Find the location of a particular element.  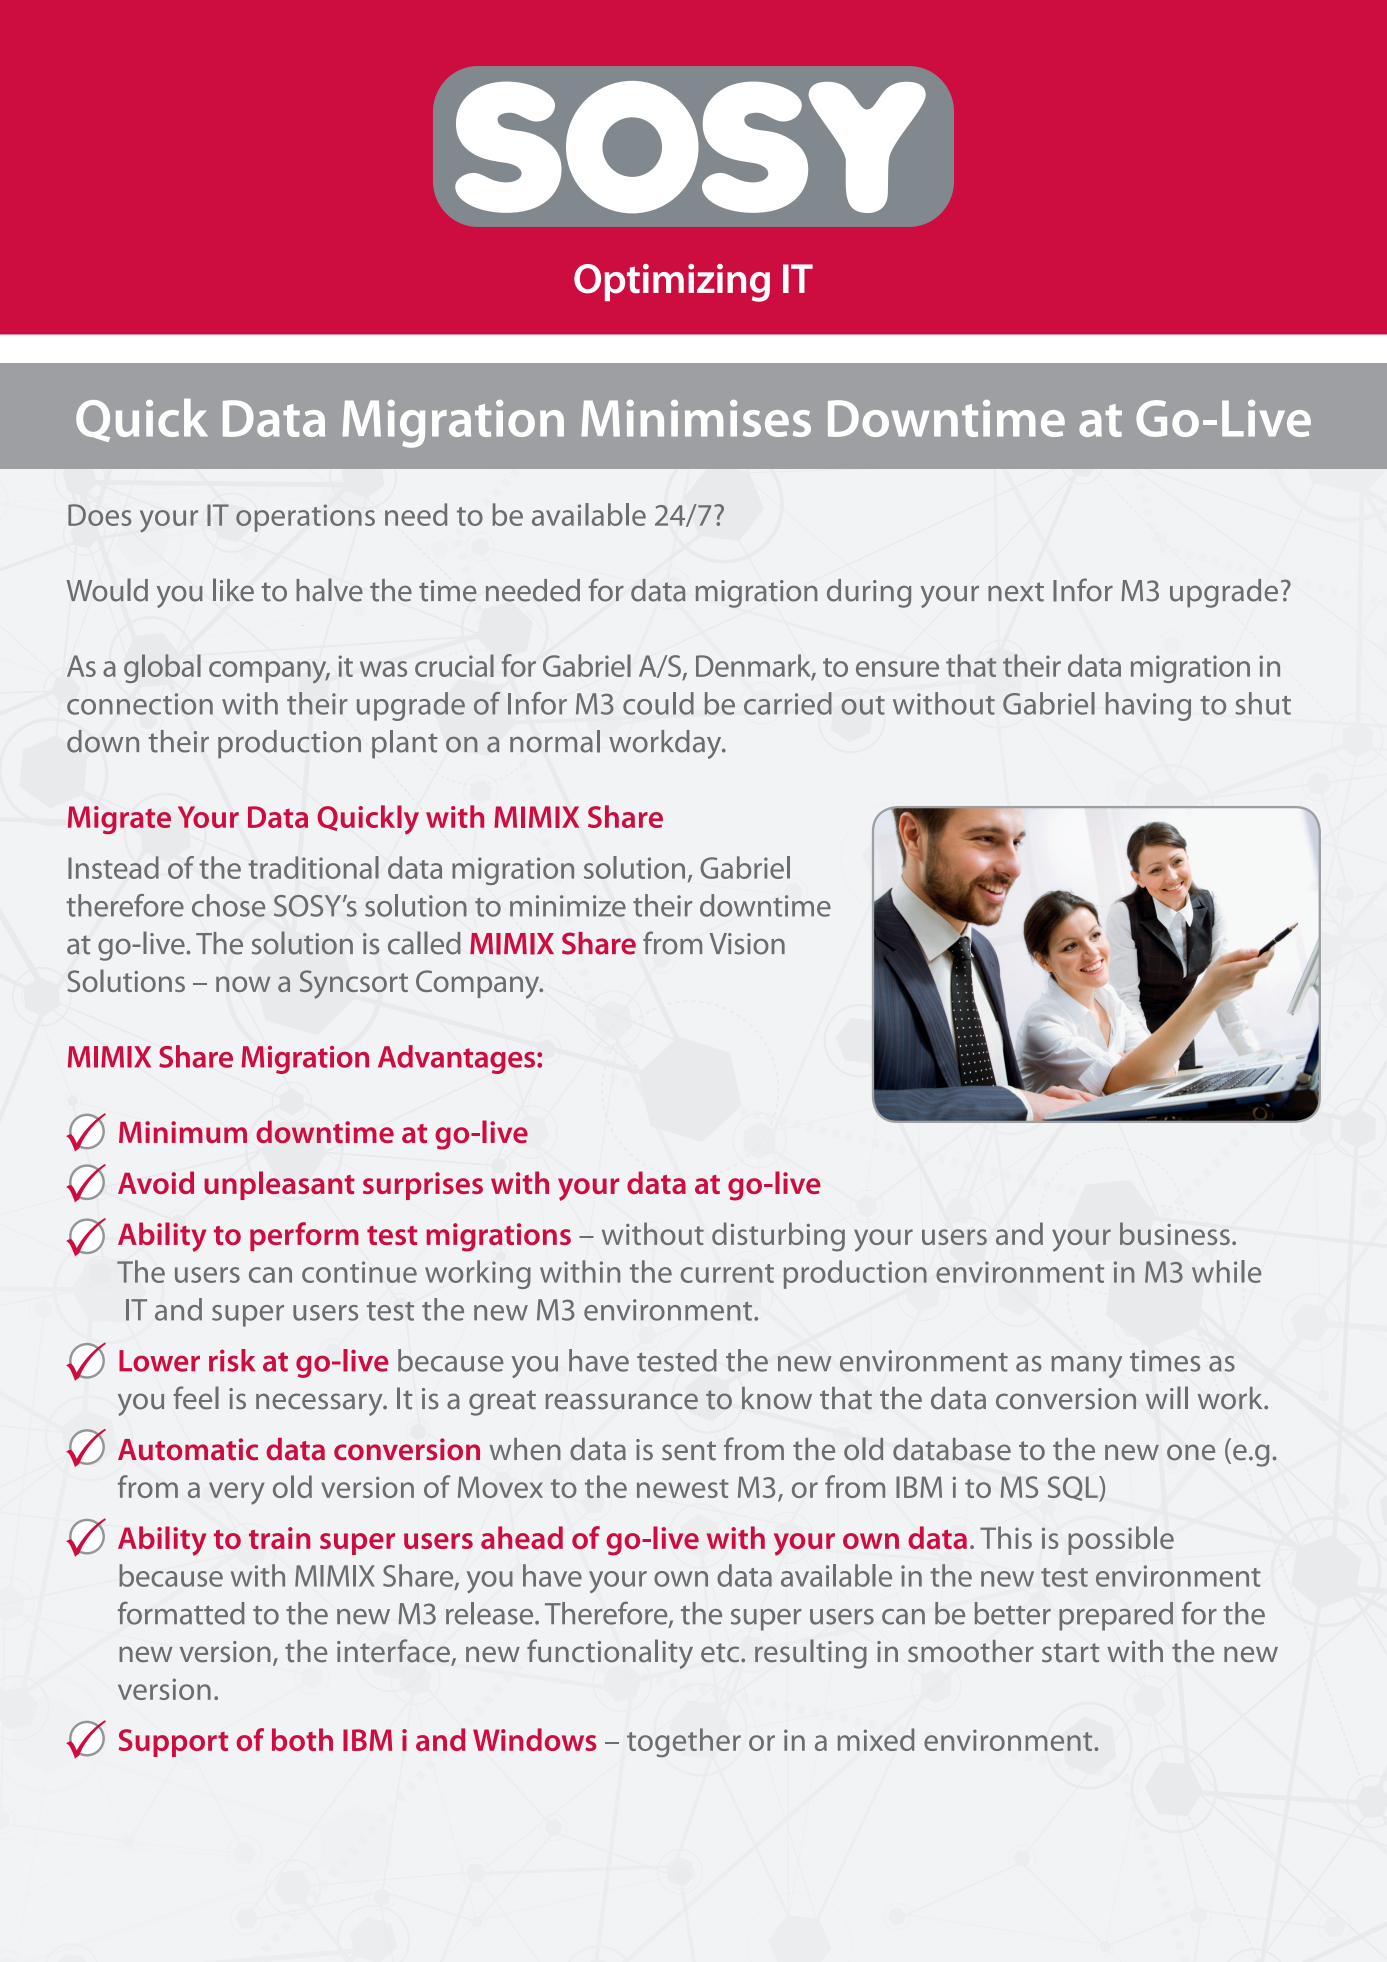

could is located at coordinates (658, 703).
